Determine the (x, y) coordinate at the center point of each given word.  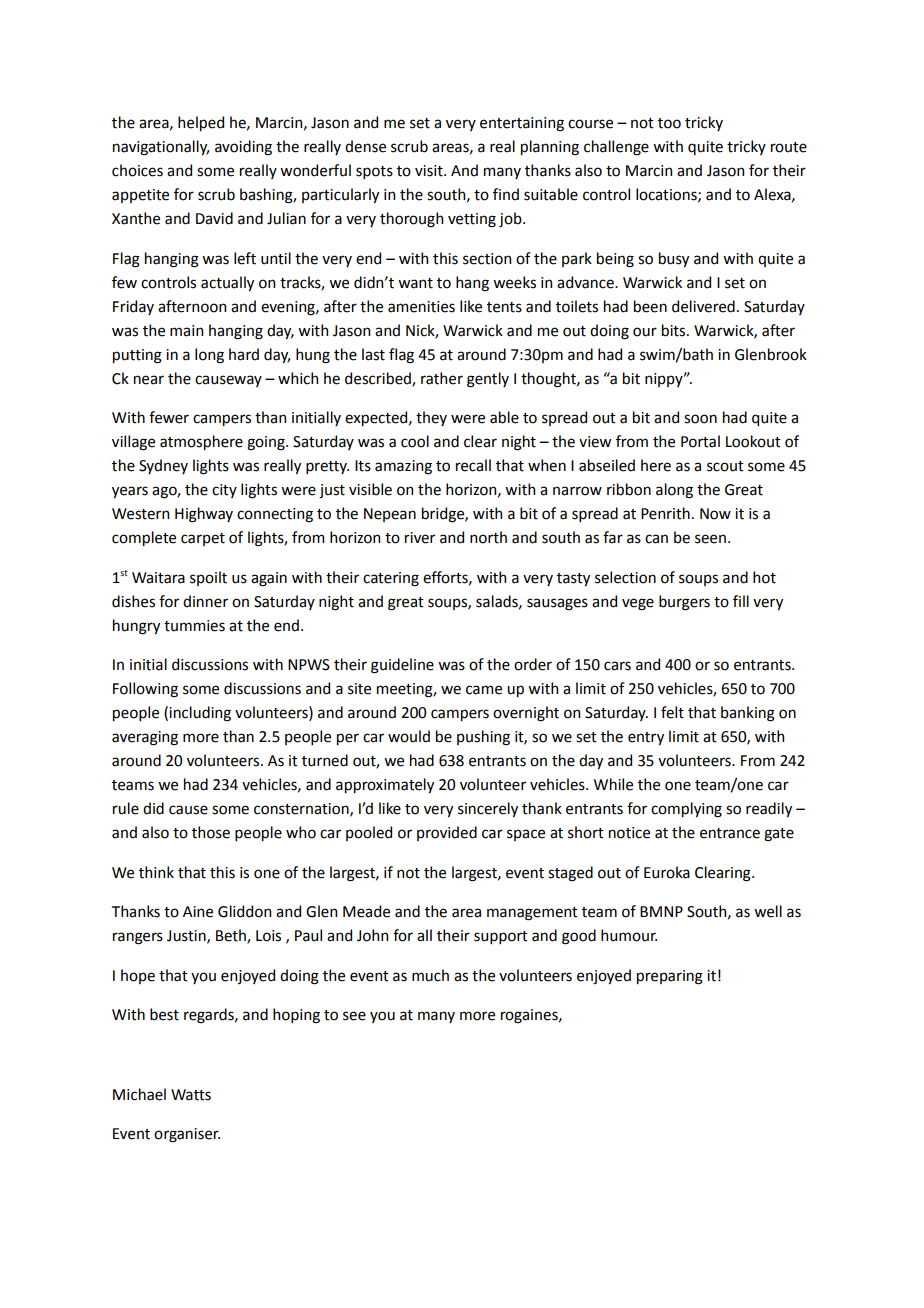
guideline (402, 666)
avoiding (243, 148)
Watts (191, 1095)
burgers (684, 603)
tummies (194, 626)
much (430, 975)
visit (430, 171)
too (669, 123)
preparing (670, 977)
